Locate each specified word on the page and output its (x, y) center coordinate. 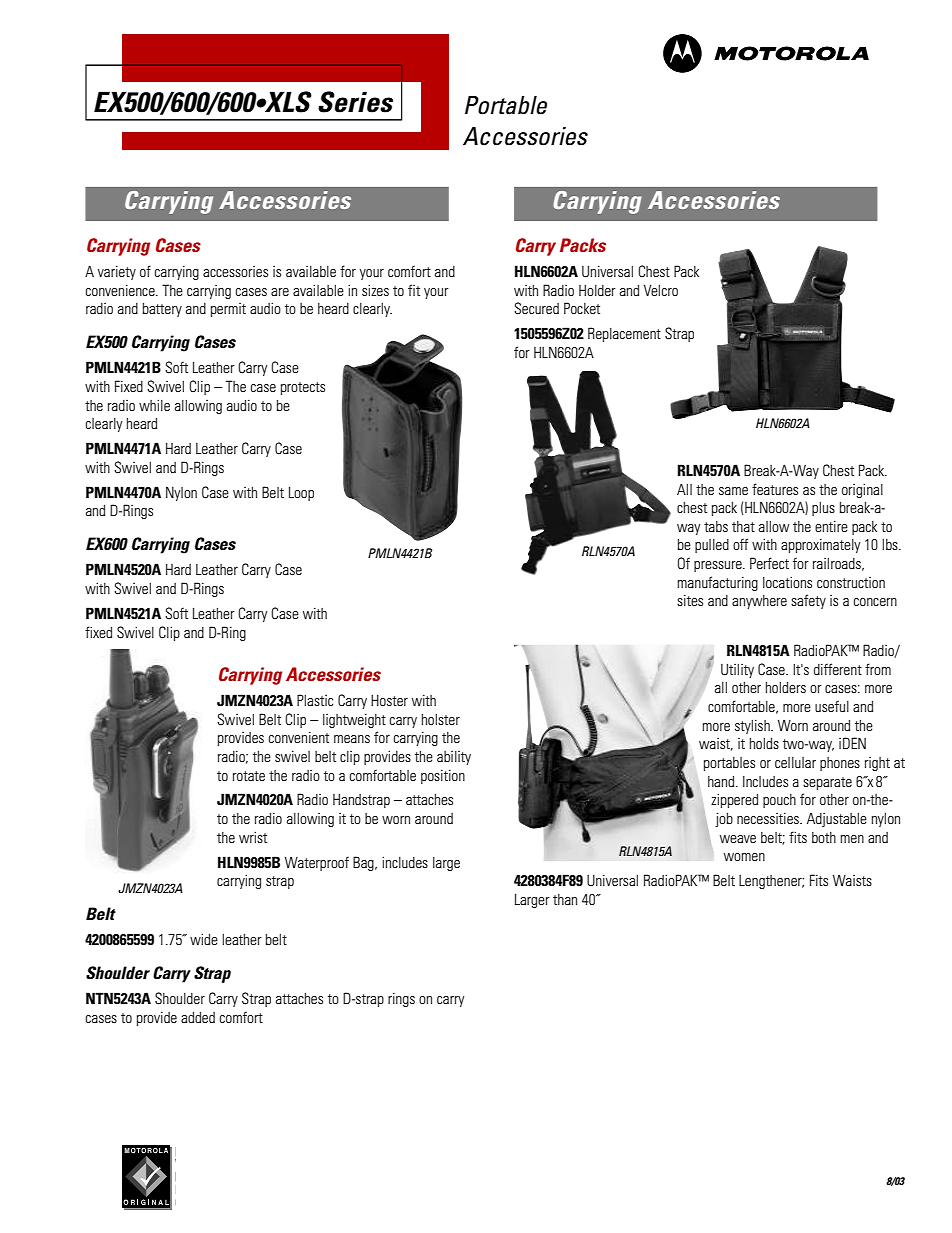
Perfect (769, 563)
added (198, 1017)
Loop (301, 494)
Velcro (661, 290)
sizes (375, 290)
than (565, 899)
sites (690, 600)
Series (355, 102)
